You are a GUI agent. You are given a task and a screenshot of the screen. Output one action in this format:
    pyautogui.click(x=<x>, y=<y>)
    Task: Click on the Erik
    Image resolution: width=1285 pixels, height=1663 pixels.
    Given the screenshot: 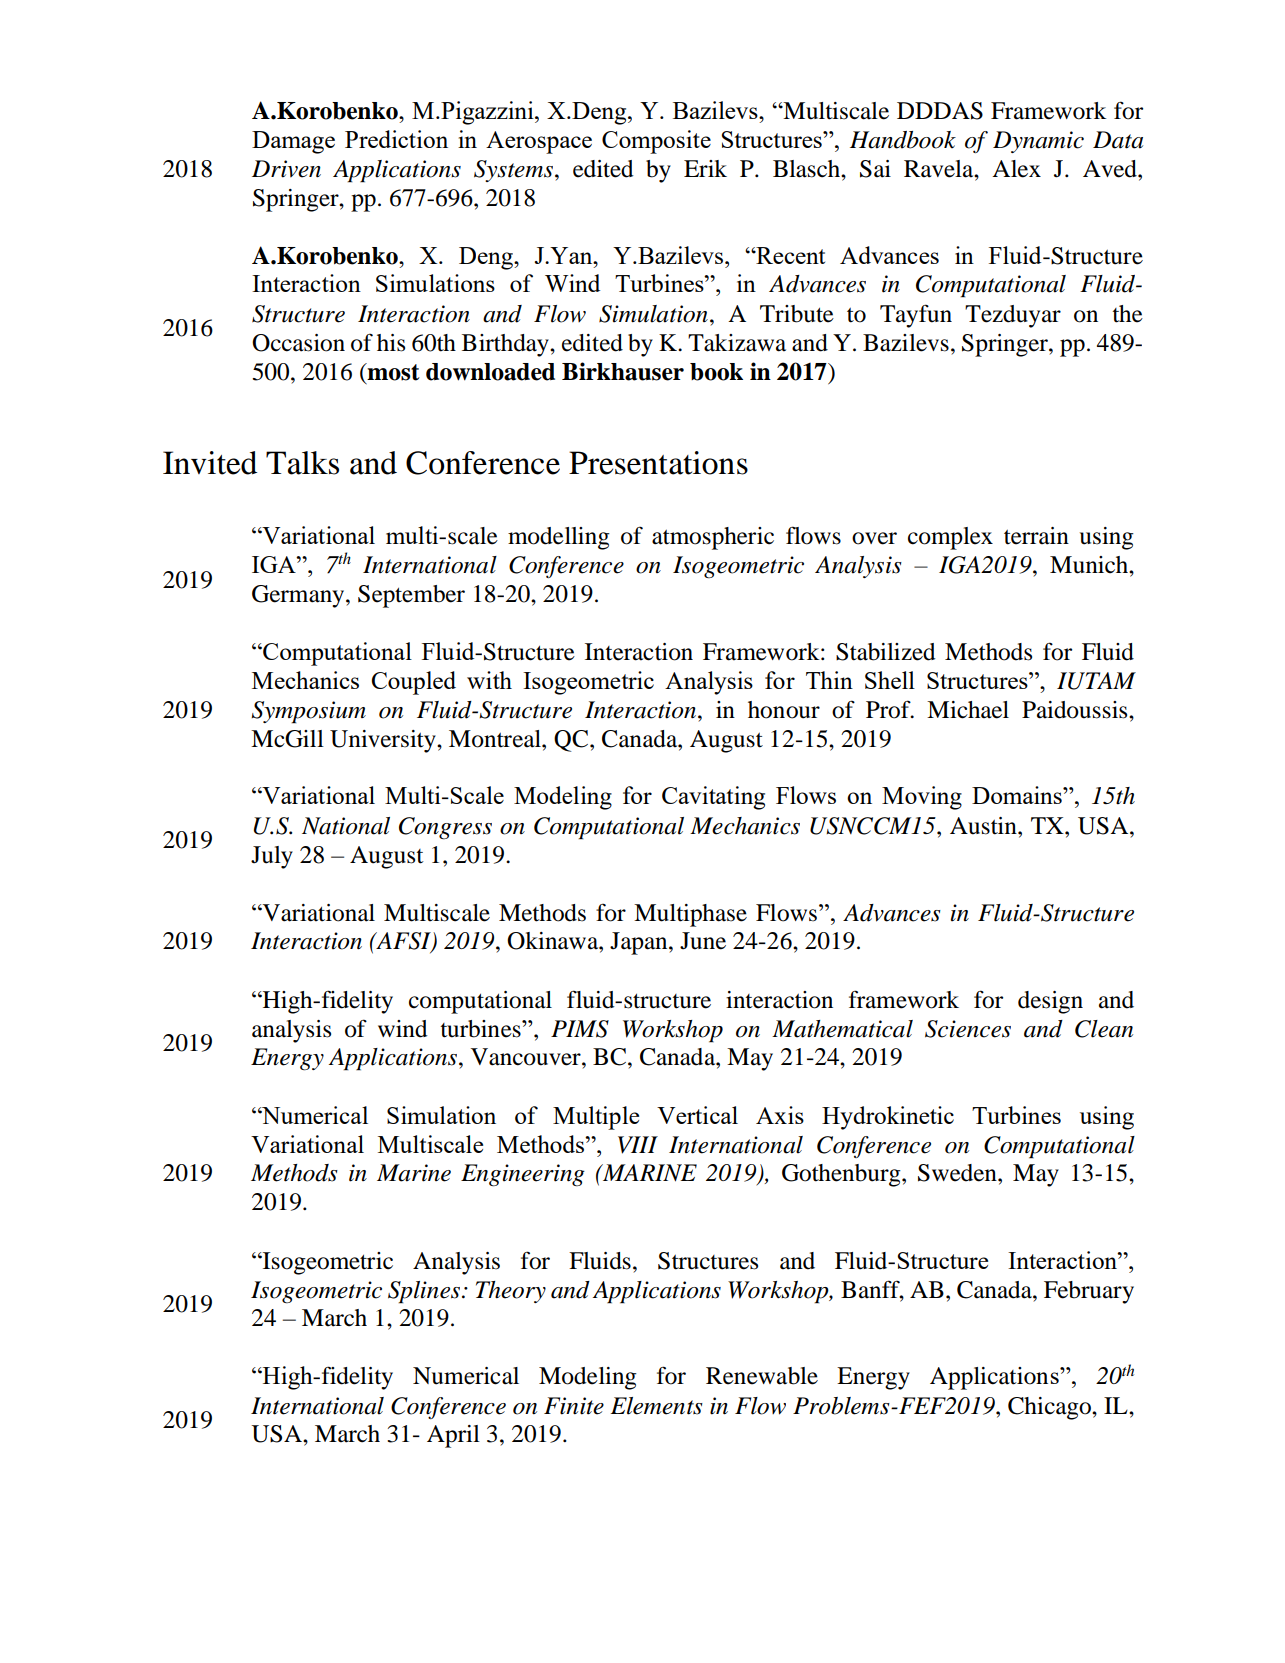 What is the action you would take?
    pyautogui.click(x=705, y=168)
